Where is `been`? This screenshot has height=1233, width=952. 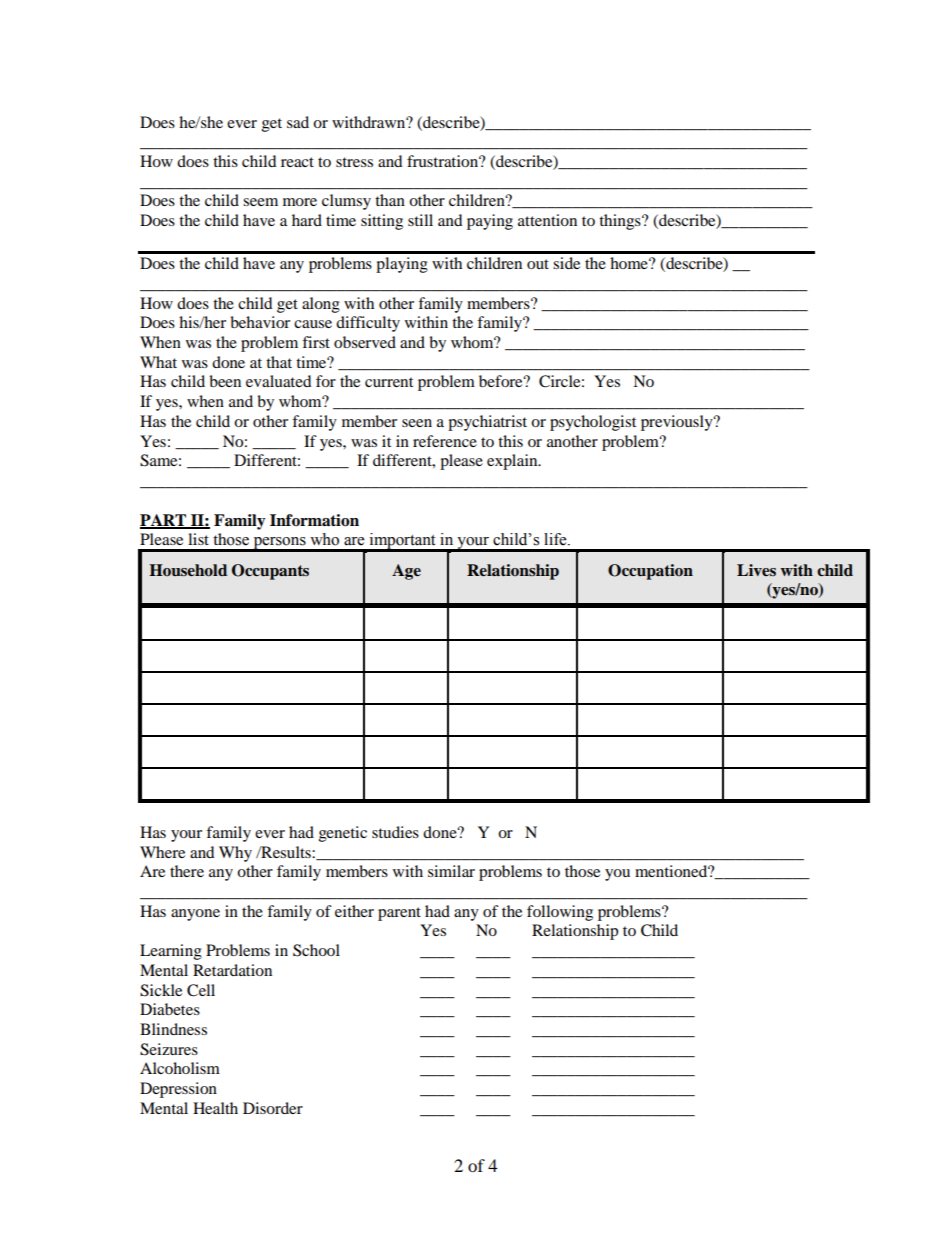
been is located at coordinates (225, 381).
